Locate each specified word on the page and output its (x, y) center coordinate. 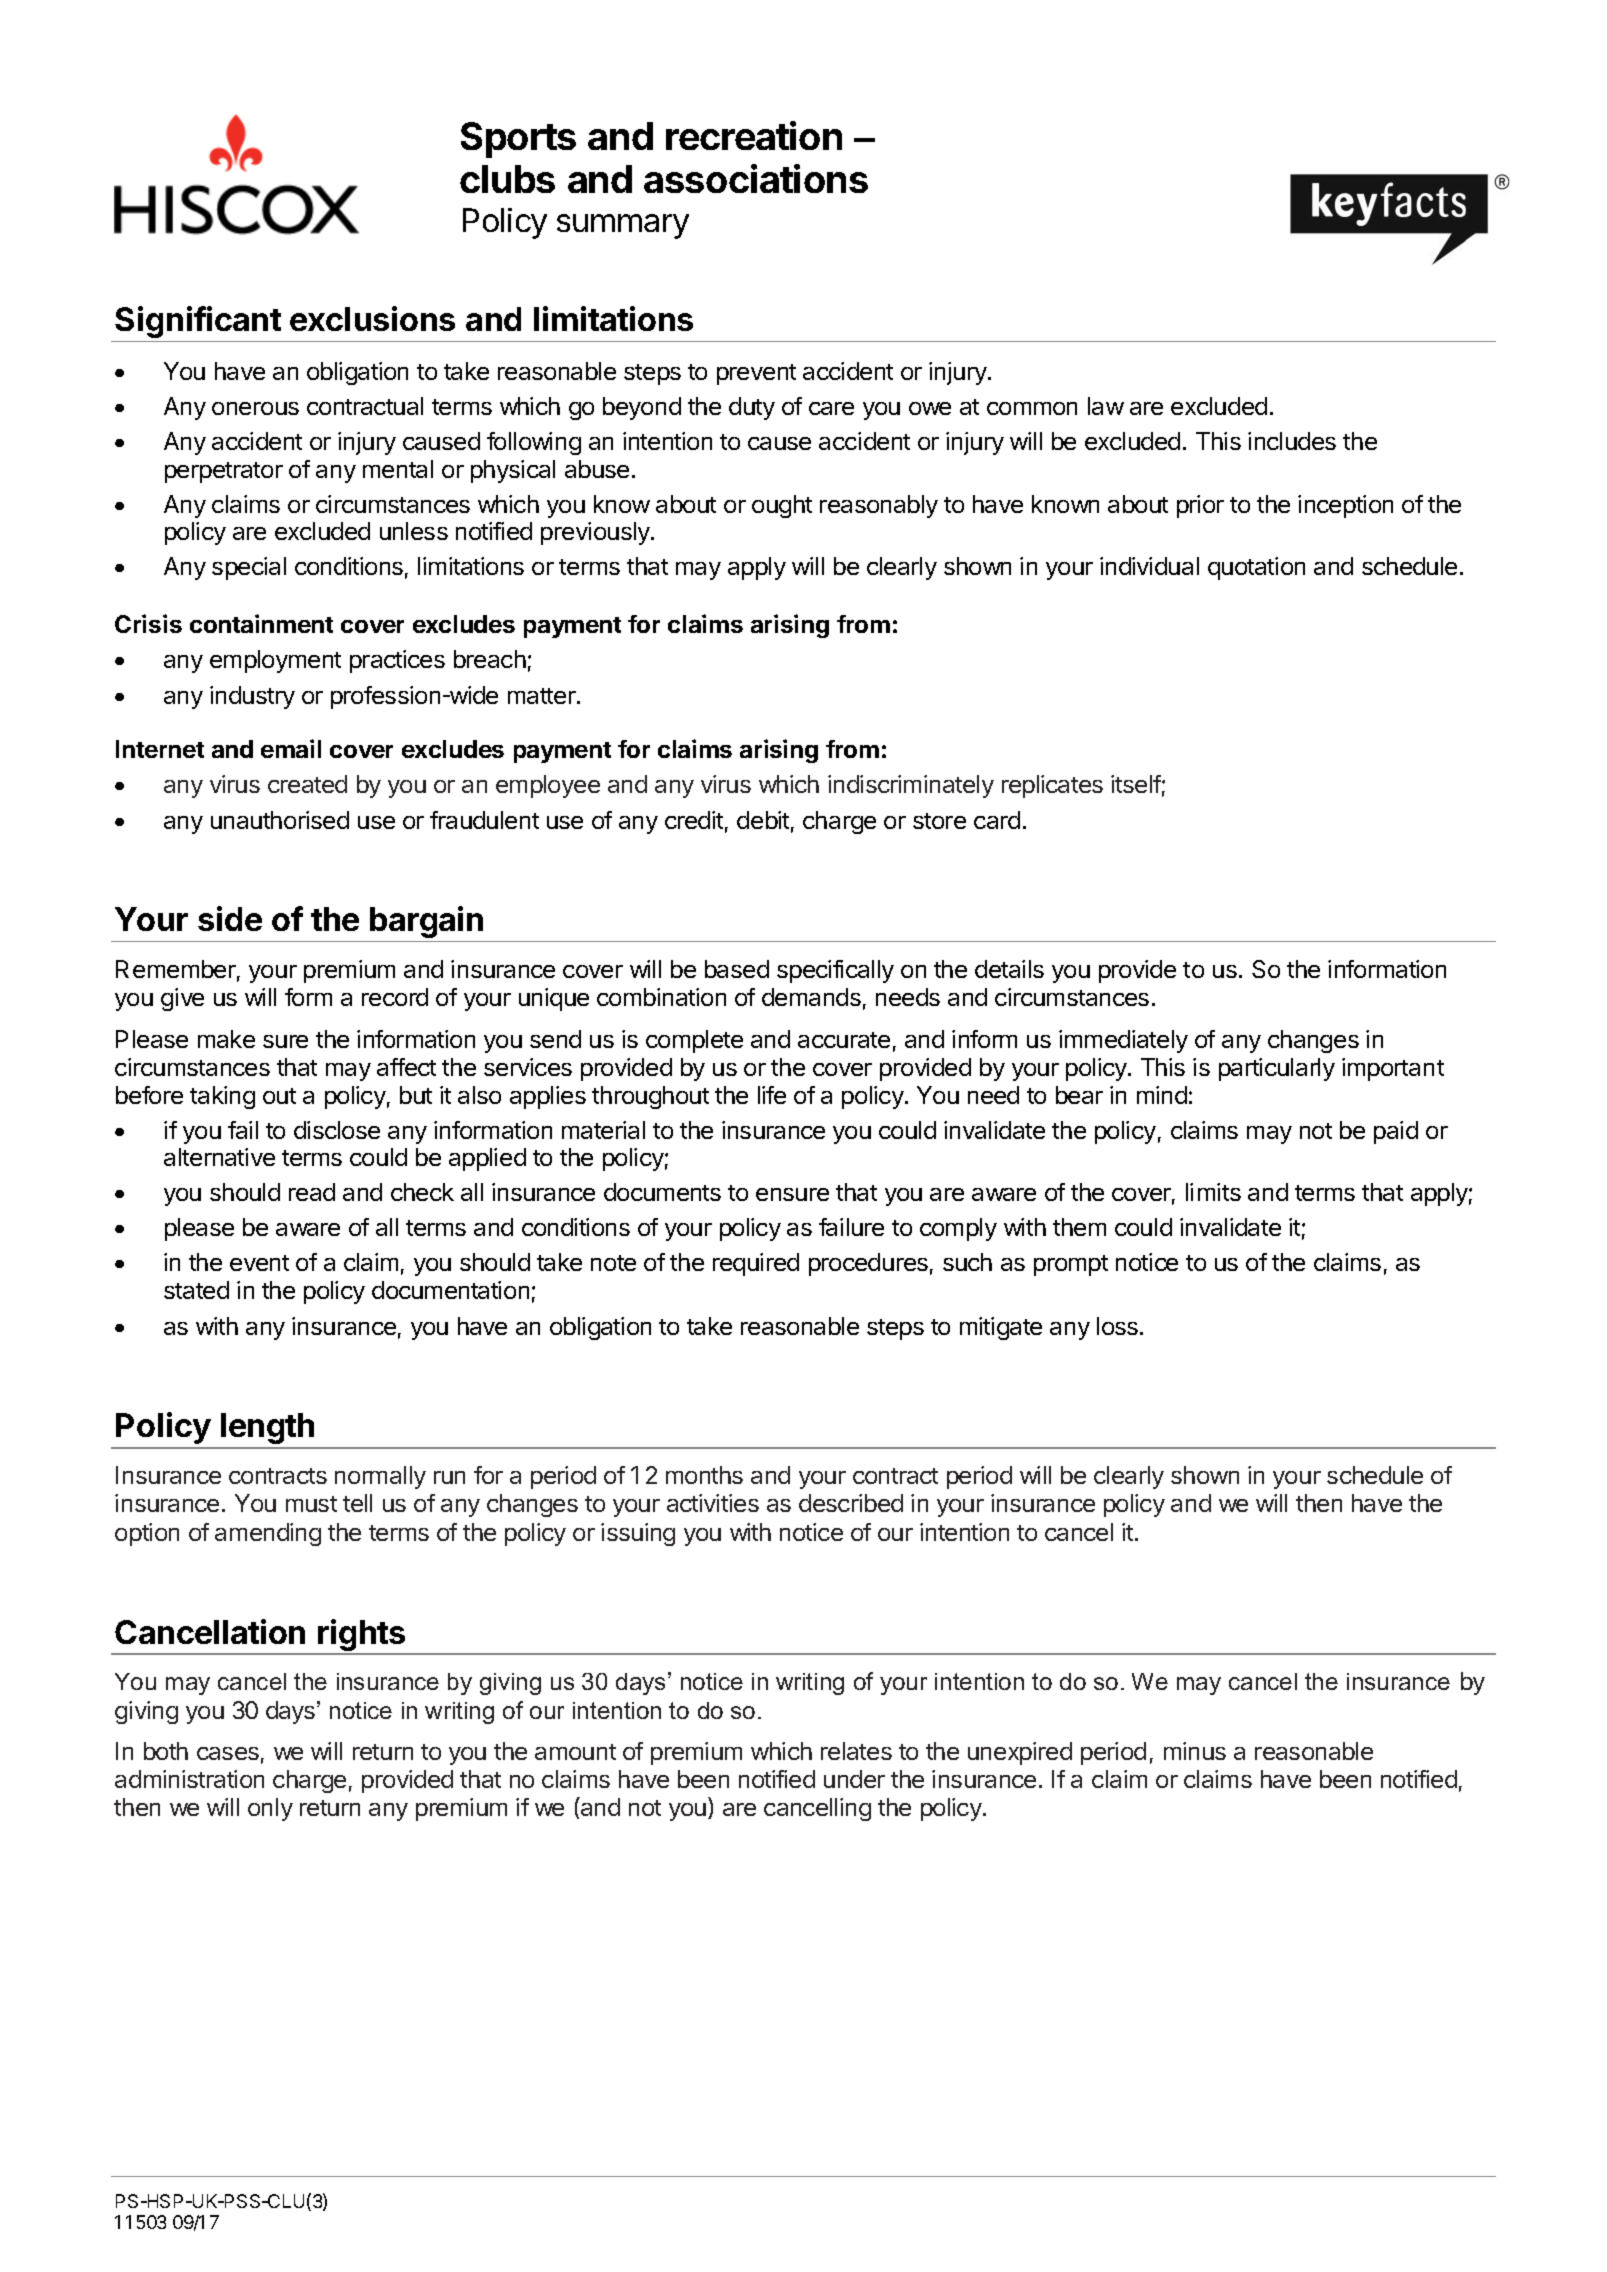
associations (756, 178)
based (737, 969)
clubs (507, 179)
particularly (1277, 1069)
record (395, 997)
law (1106, 406)
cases (228, 1753)
